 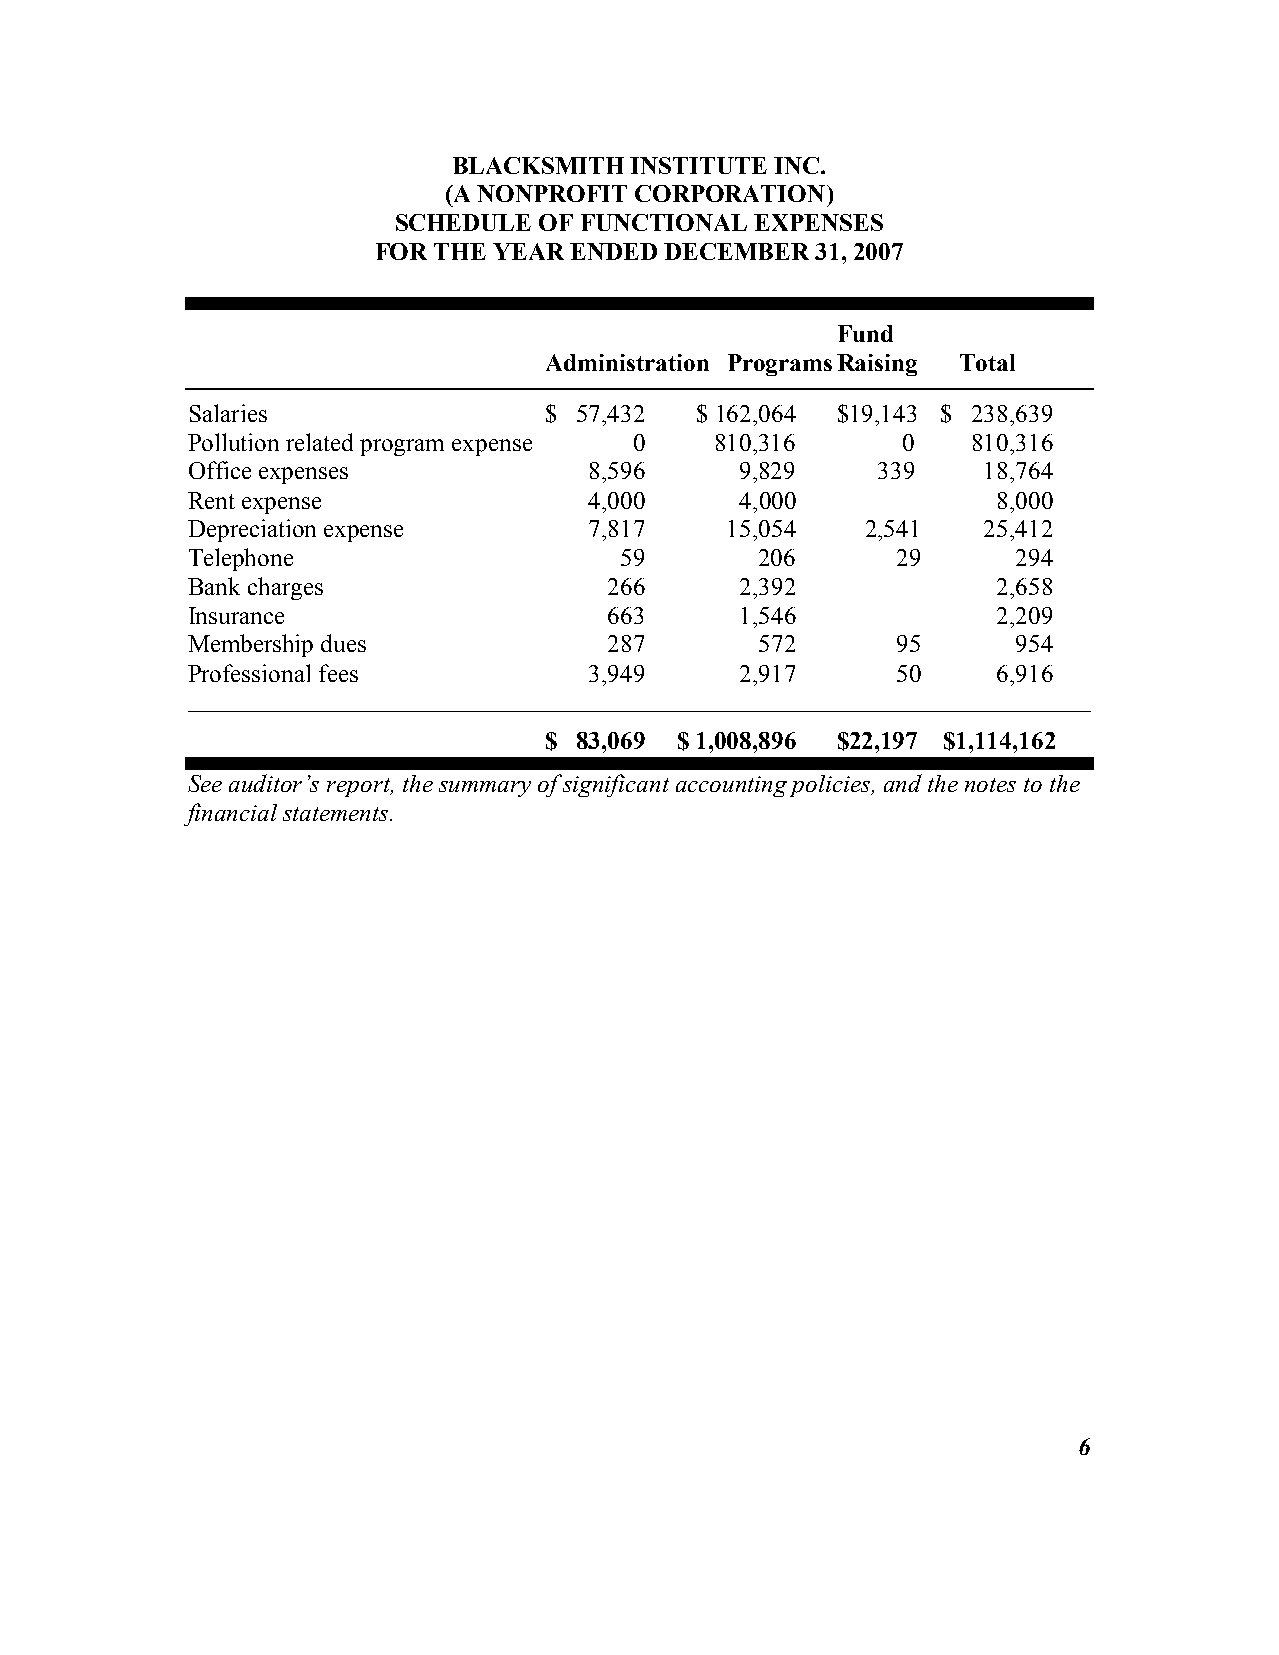 I want to click on Rent, so click(x=211, y=500).
